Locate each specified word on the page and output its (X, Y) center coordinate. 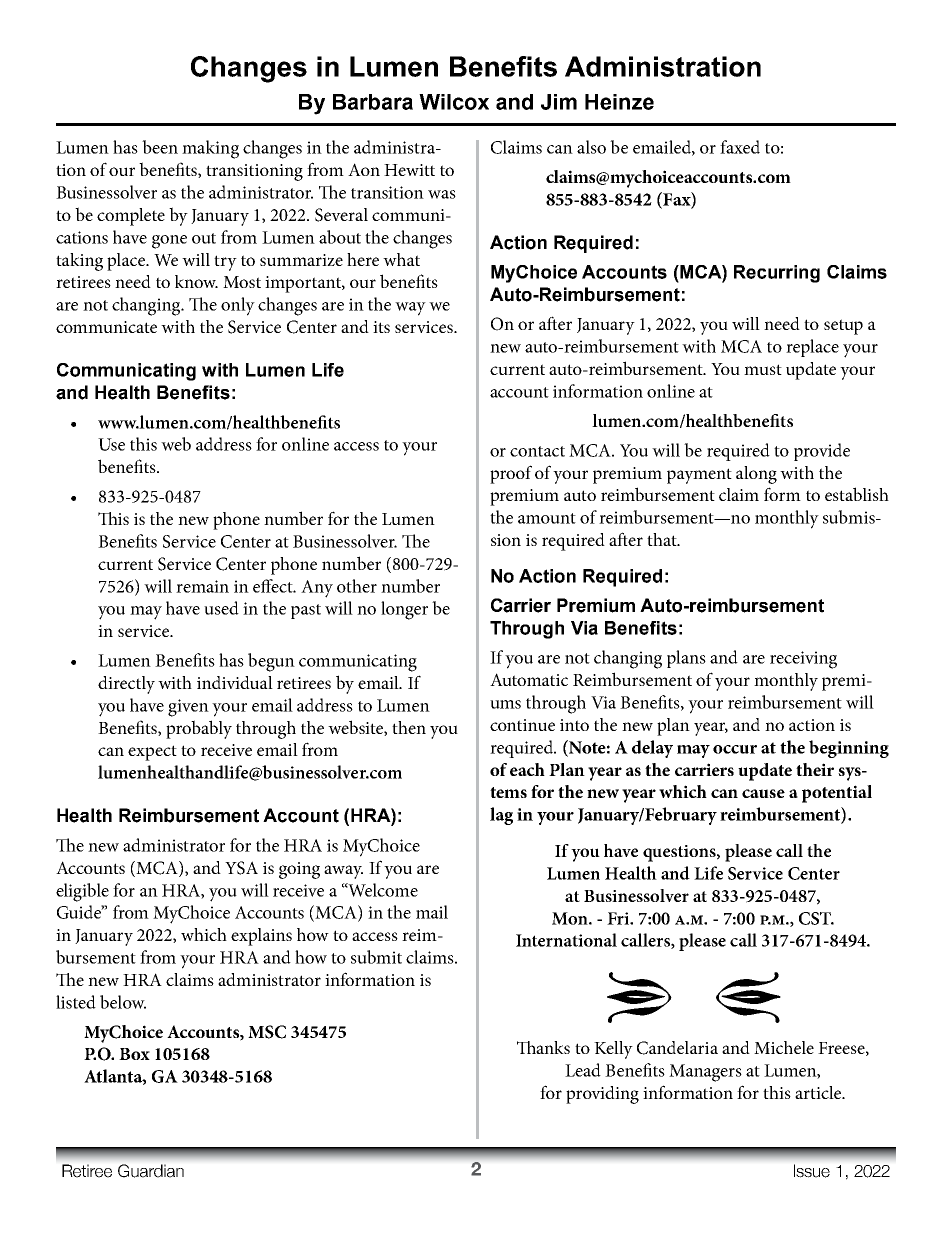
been (160, 147)
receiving (803, 660)
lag (501, 816)
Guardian (151, 1171)
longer (404, 610)
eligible (82, 892)
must (763, 369)
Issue (812, 1171)
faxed (740, 147)
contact (537, 451)
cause (763, 793)
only (238, 306)
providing (602, 1095)
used (221, 608)
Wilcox (454, 102)
